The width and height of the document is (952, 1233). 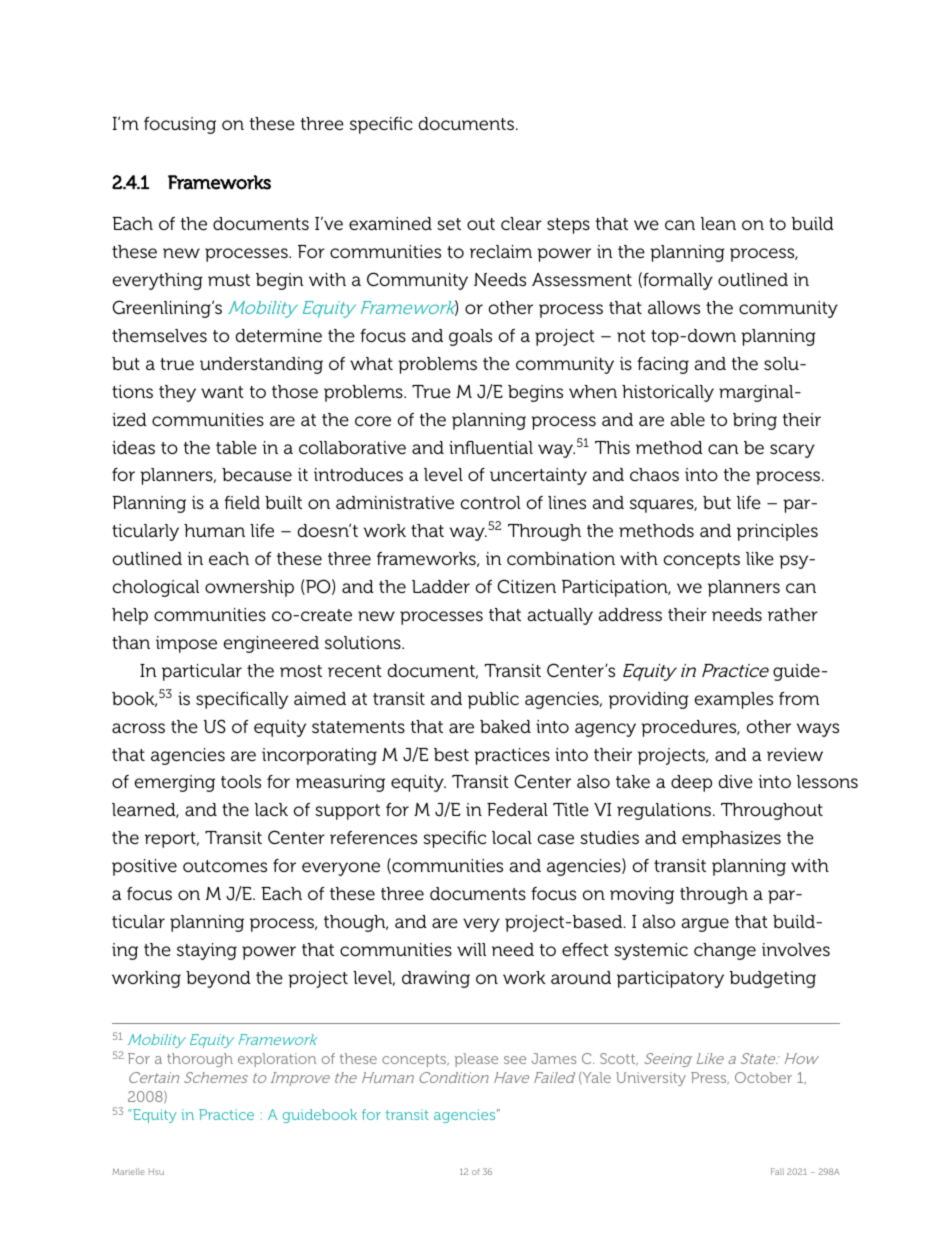 What do you see at coordinates (777, 532) in the document?
I see `principles` at bounding box center [777, 532].
